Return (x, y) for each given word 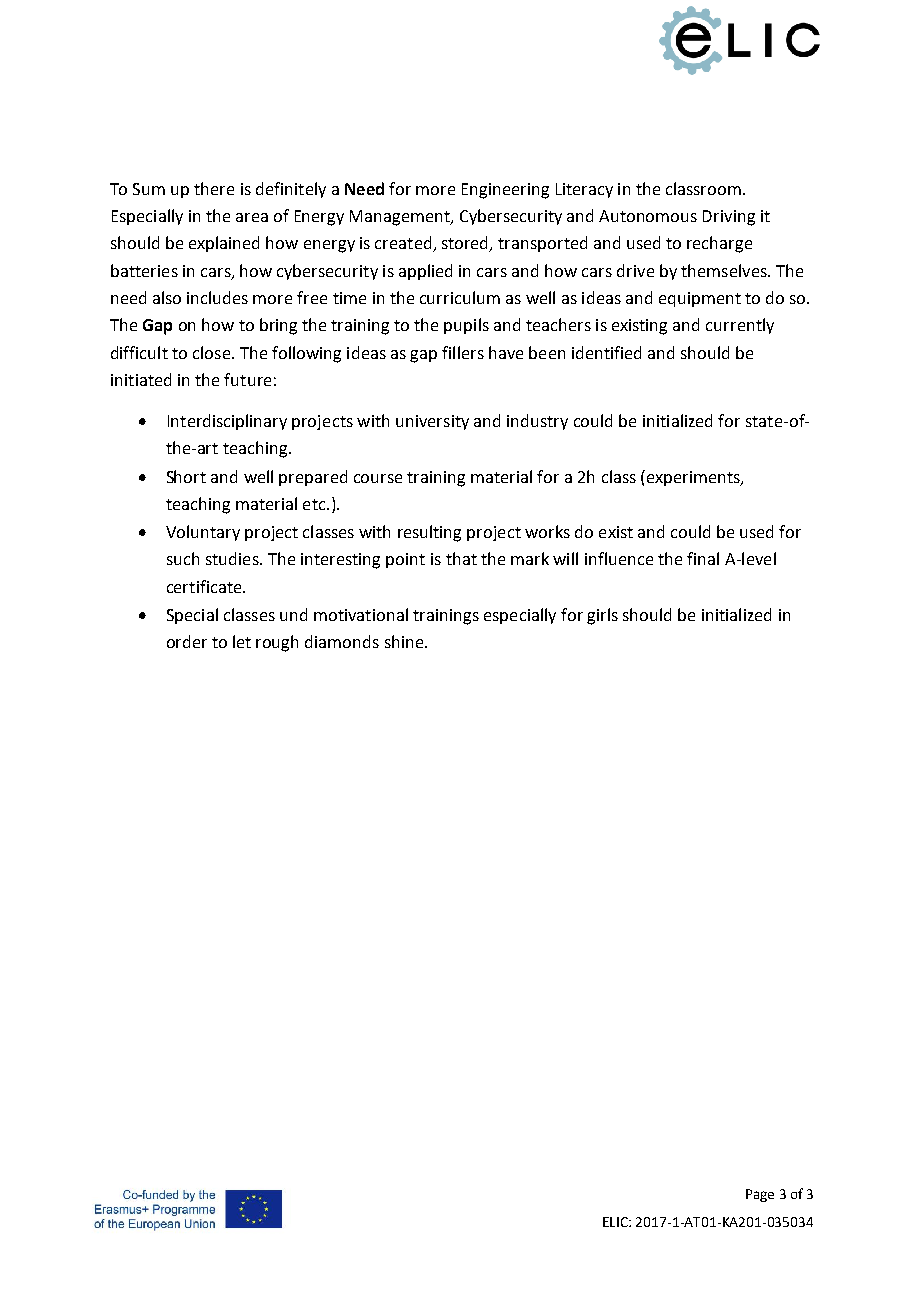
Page (760, 1195)
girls (602, 616)
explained (224, 244)
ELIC (616, 1222)
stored (466, 244)
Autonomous (648, 216)
